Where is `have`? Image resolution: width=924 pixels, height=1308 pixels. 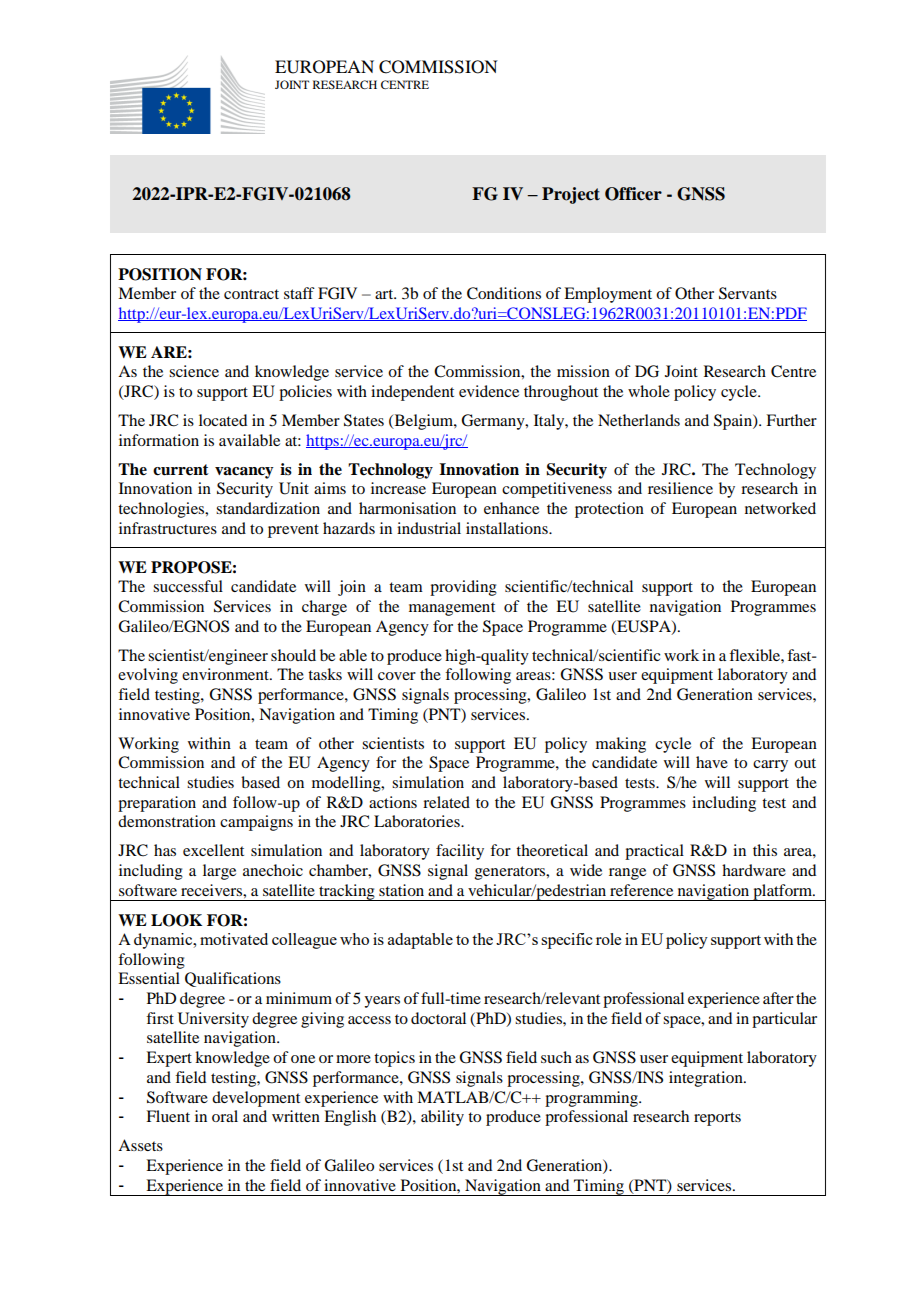 have is located at coordinates (712, 762).
